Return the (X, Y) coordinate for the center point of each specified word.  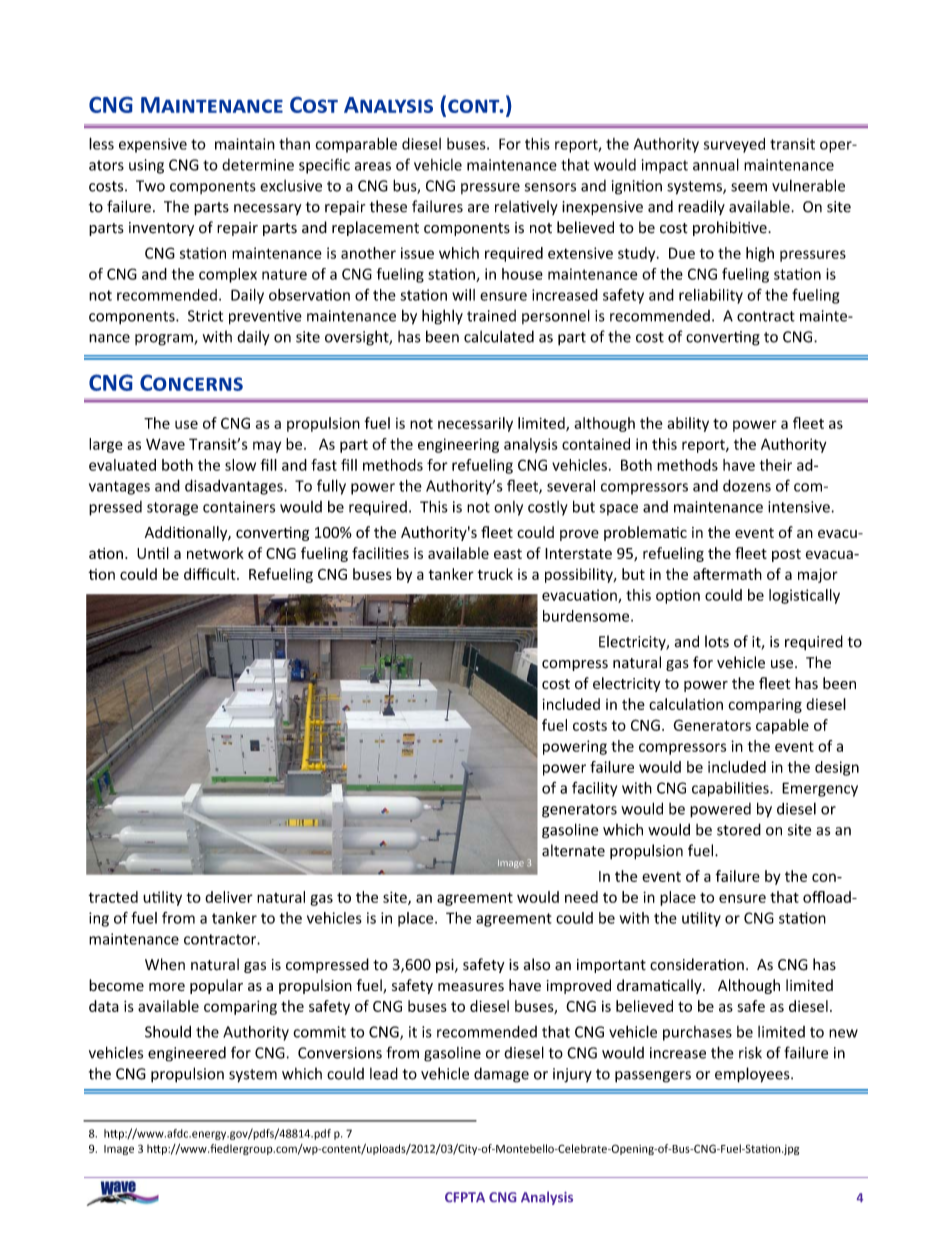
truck (495, 574)
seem (749, 187)
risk (750, 1052)
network (215, 553)
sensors (550, 187)
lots (717, 641)
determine (258, 165)
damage (501, 1075)
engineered (187, 1054)
